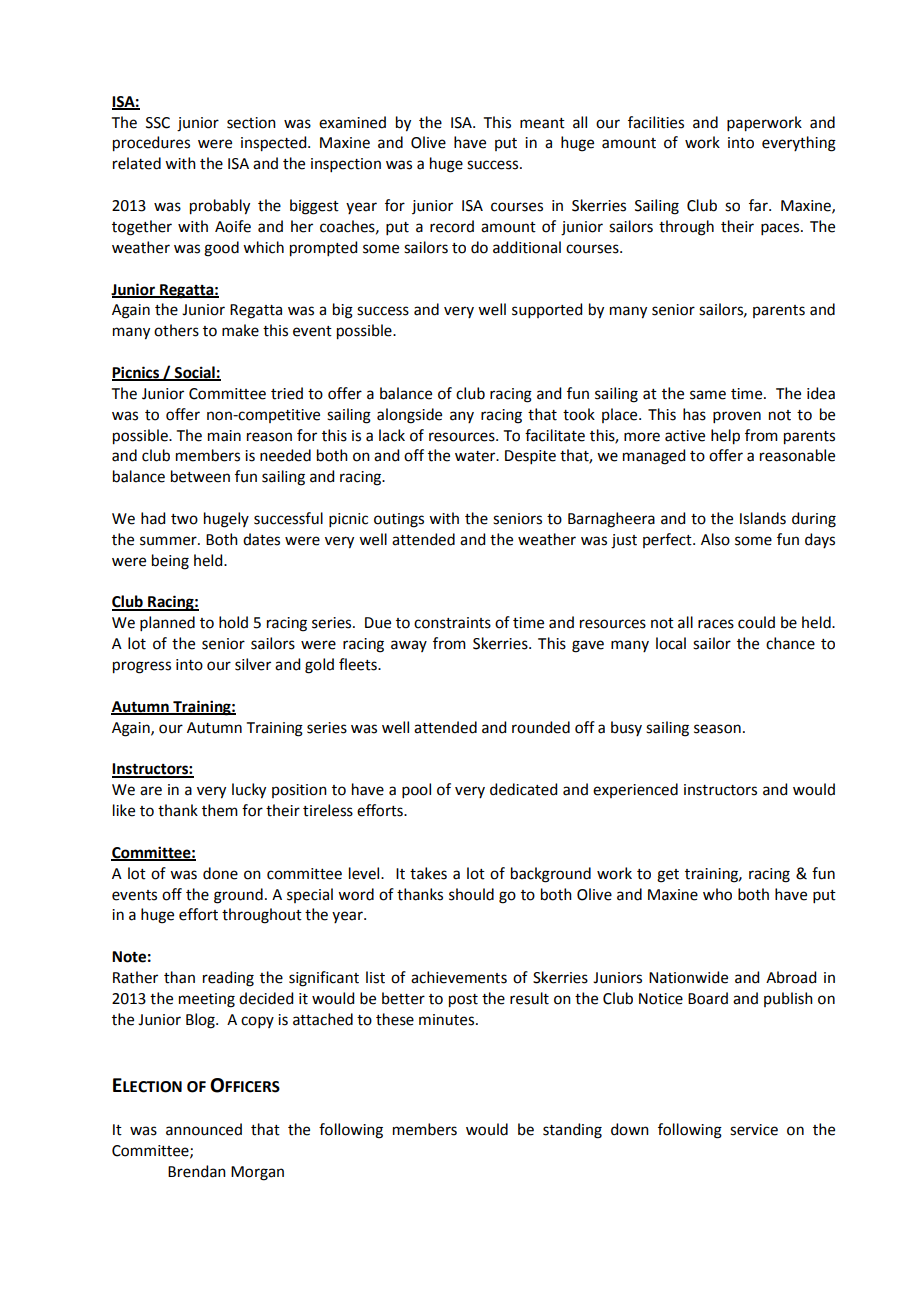 The height and width of the screenshot is (1308, 924). I want to click on service, so click(754, 1130).
